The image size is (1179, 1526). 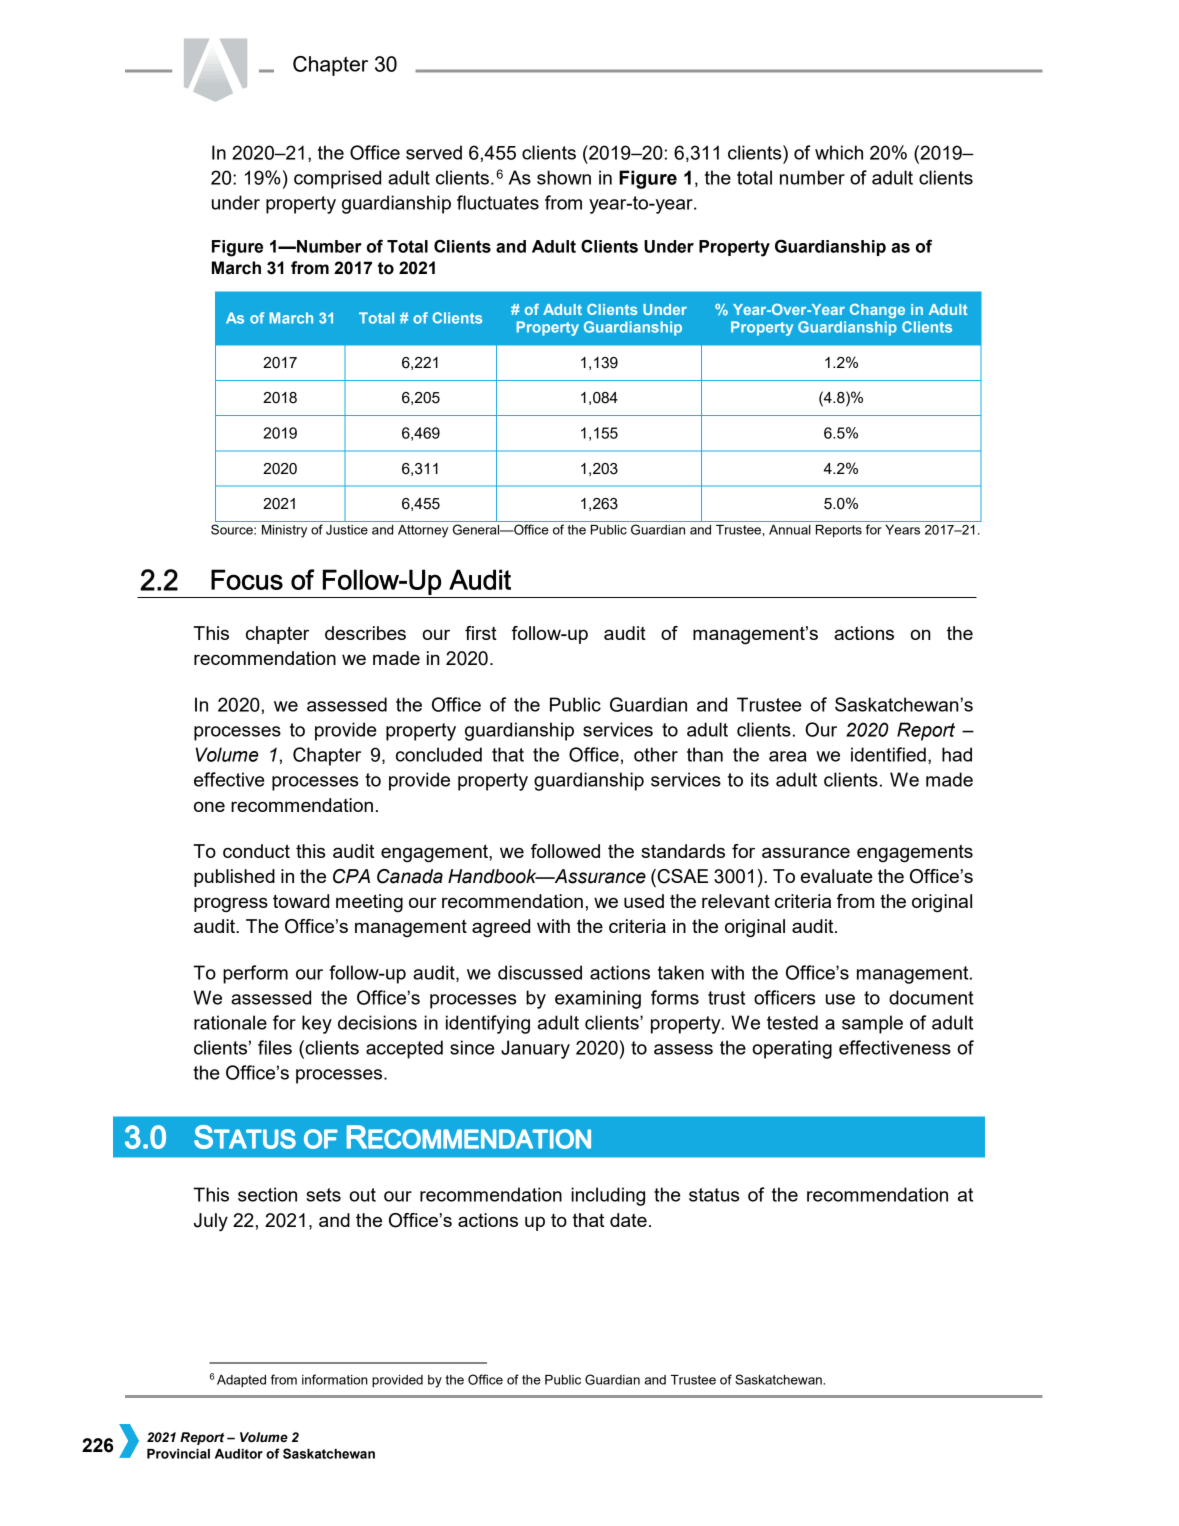 What do you see at coordinates (714, 1195) in the image?
I see `status` at bounding box center [714, 1195].
